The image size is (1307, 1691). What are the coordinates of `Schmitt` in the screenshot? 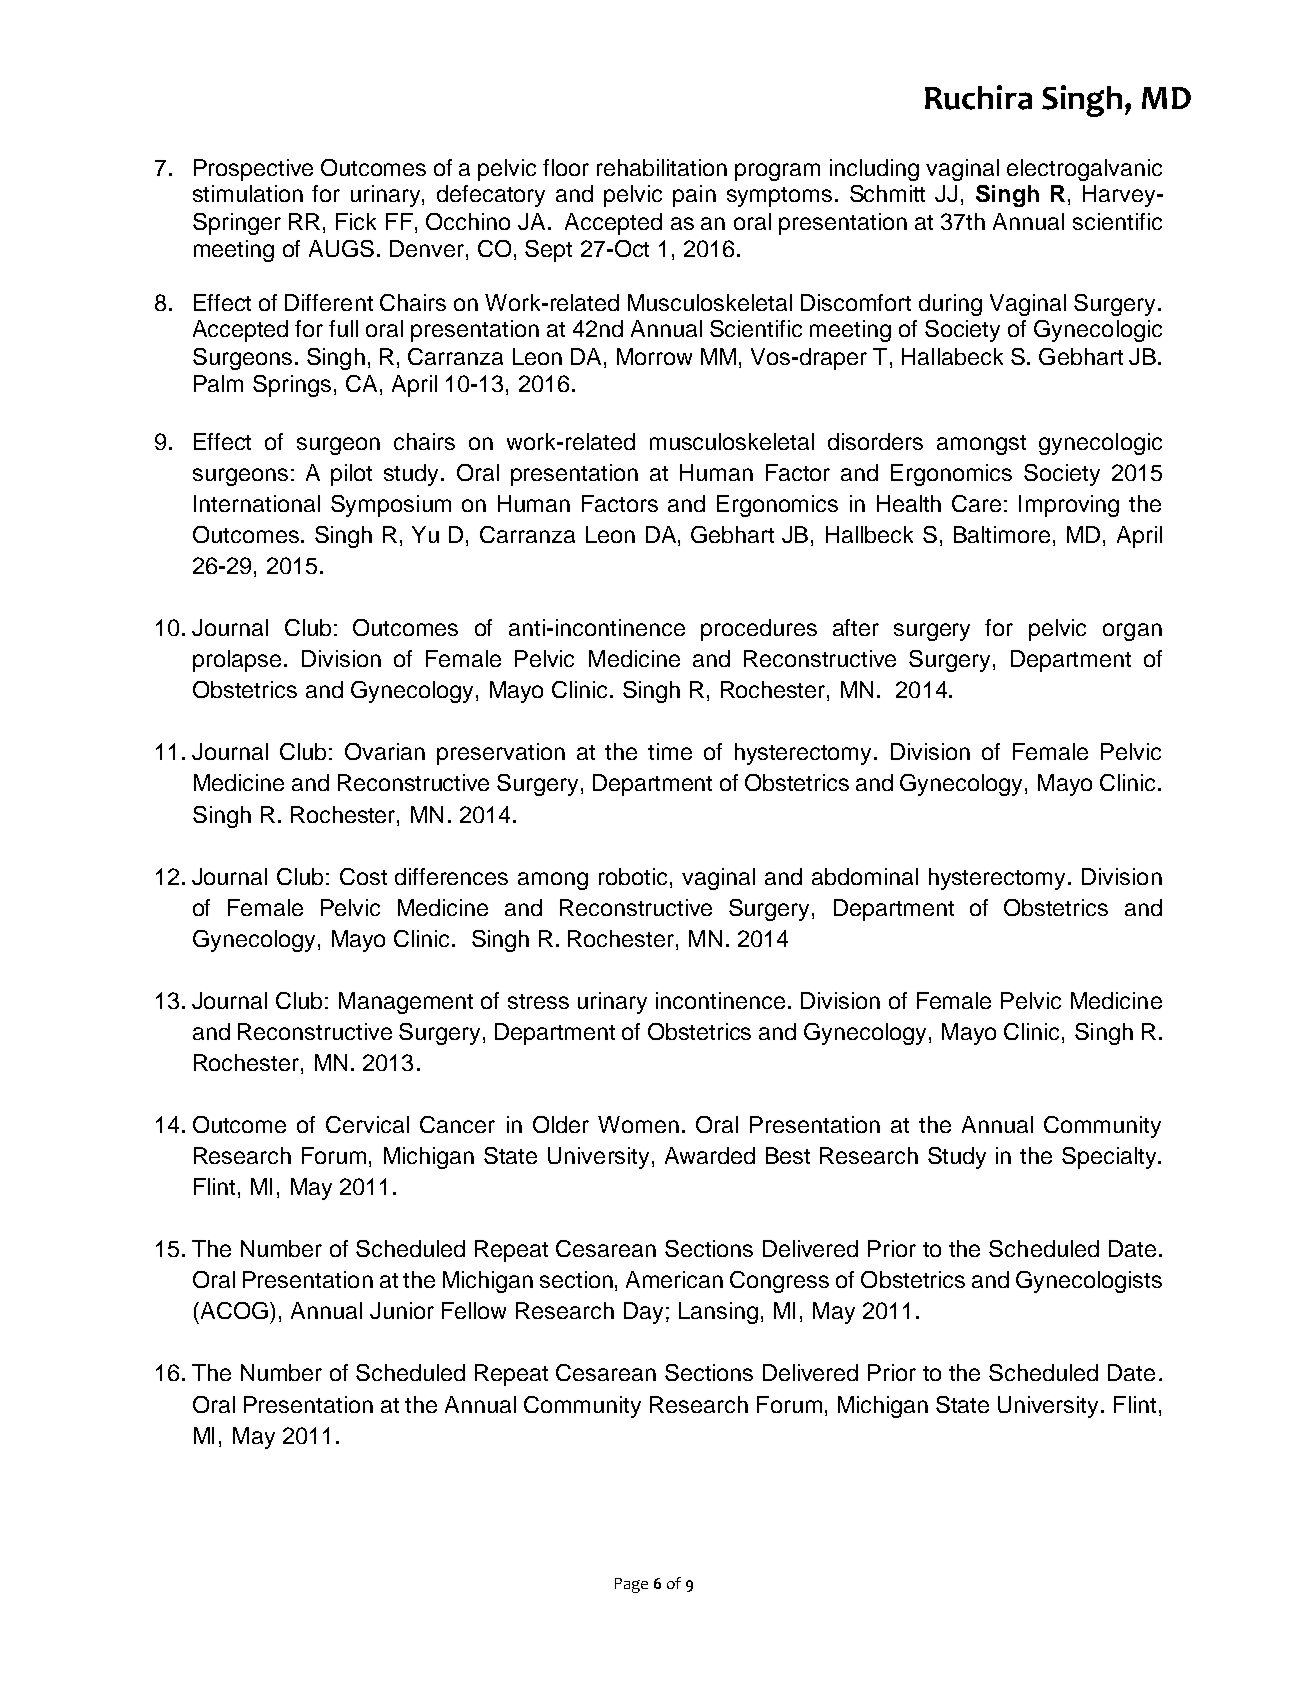 It's located at (887, 193).
